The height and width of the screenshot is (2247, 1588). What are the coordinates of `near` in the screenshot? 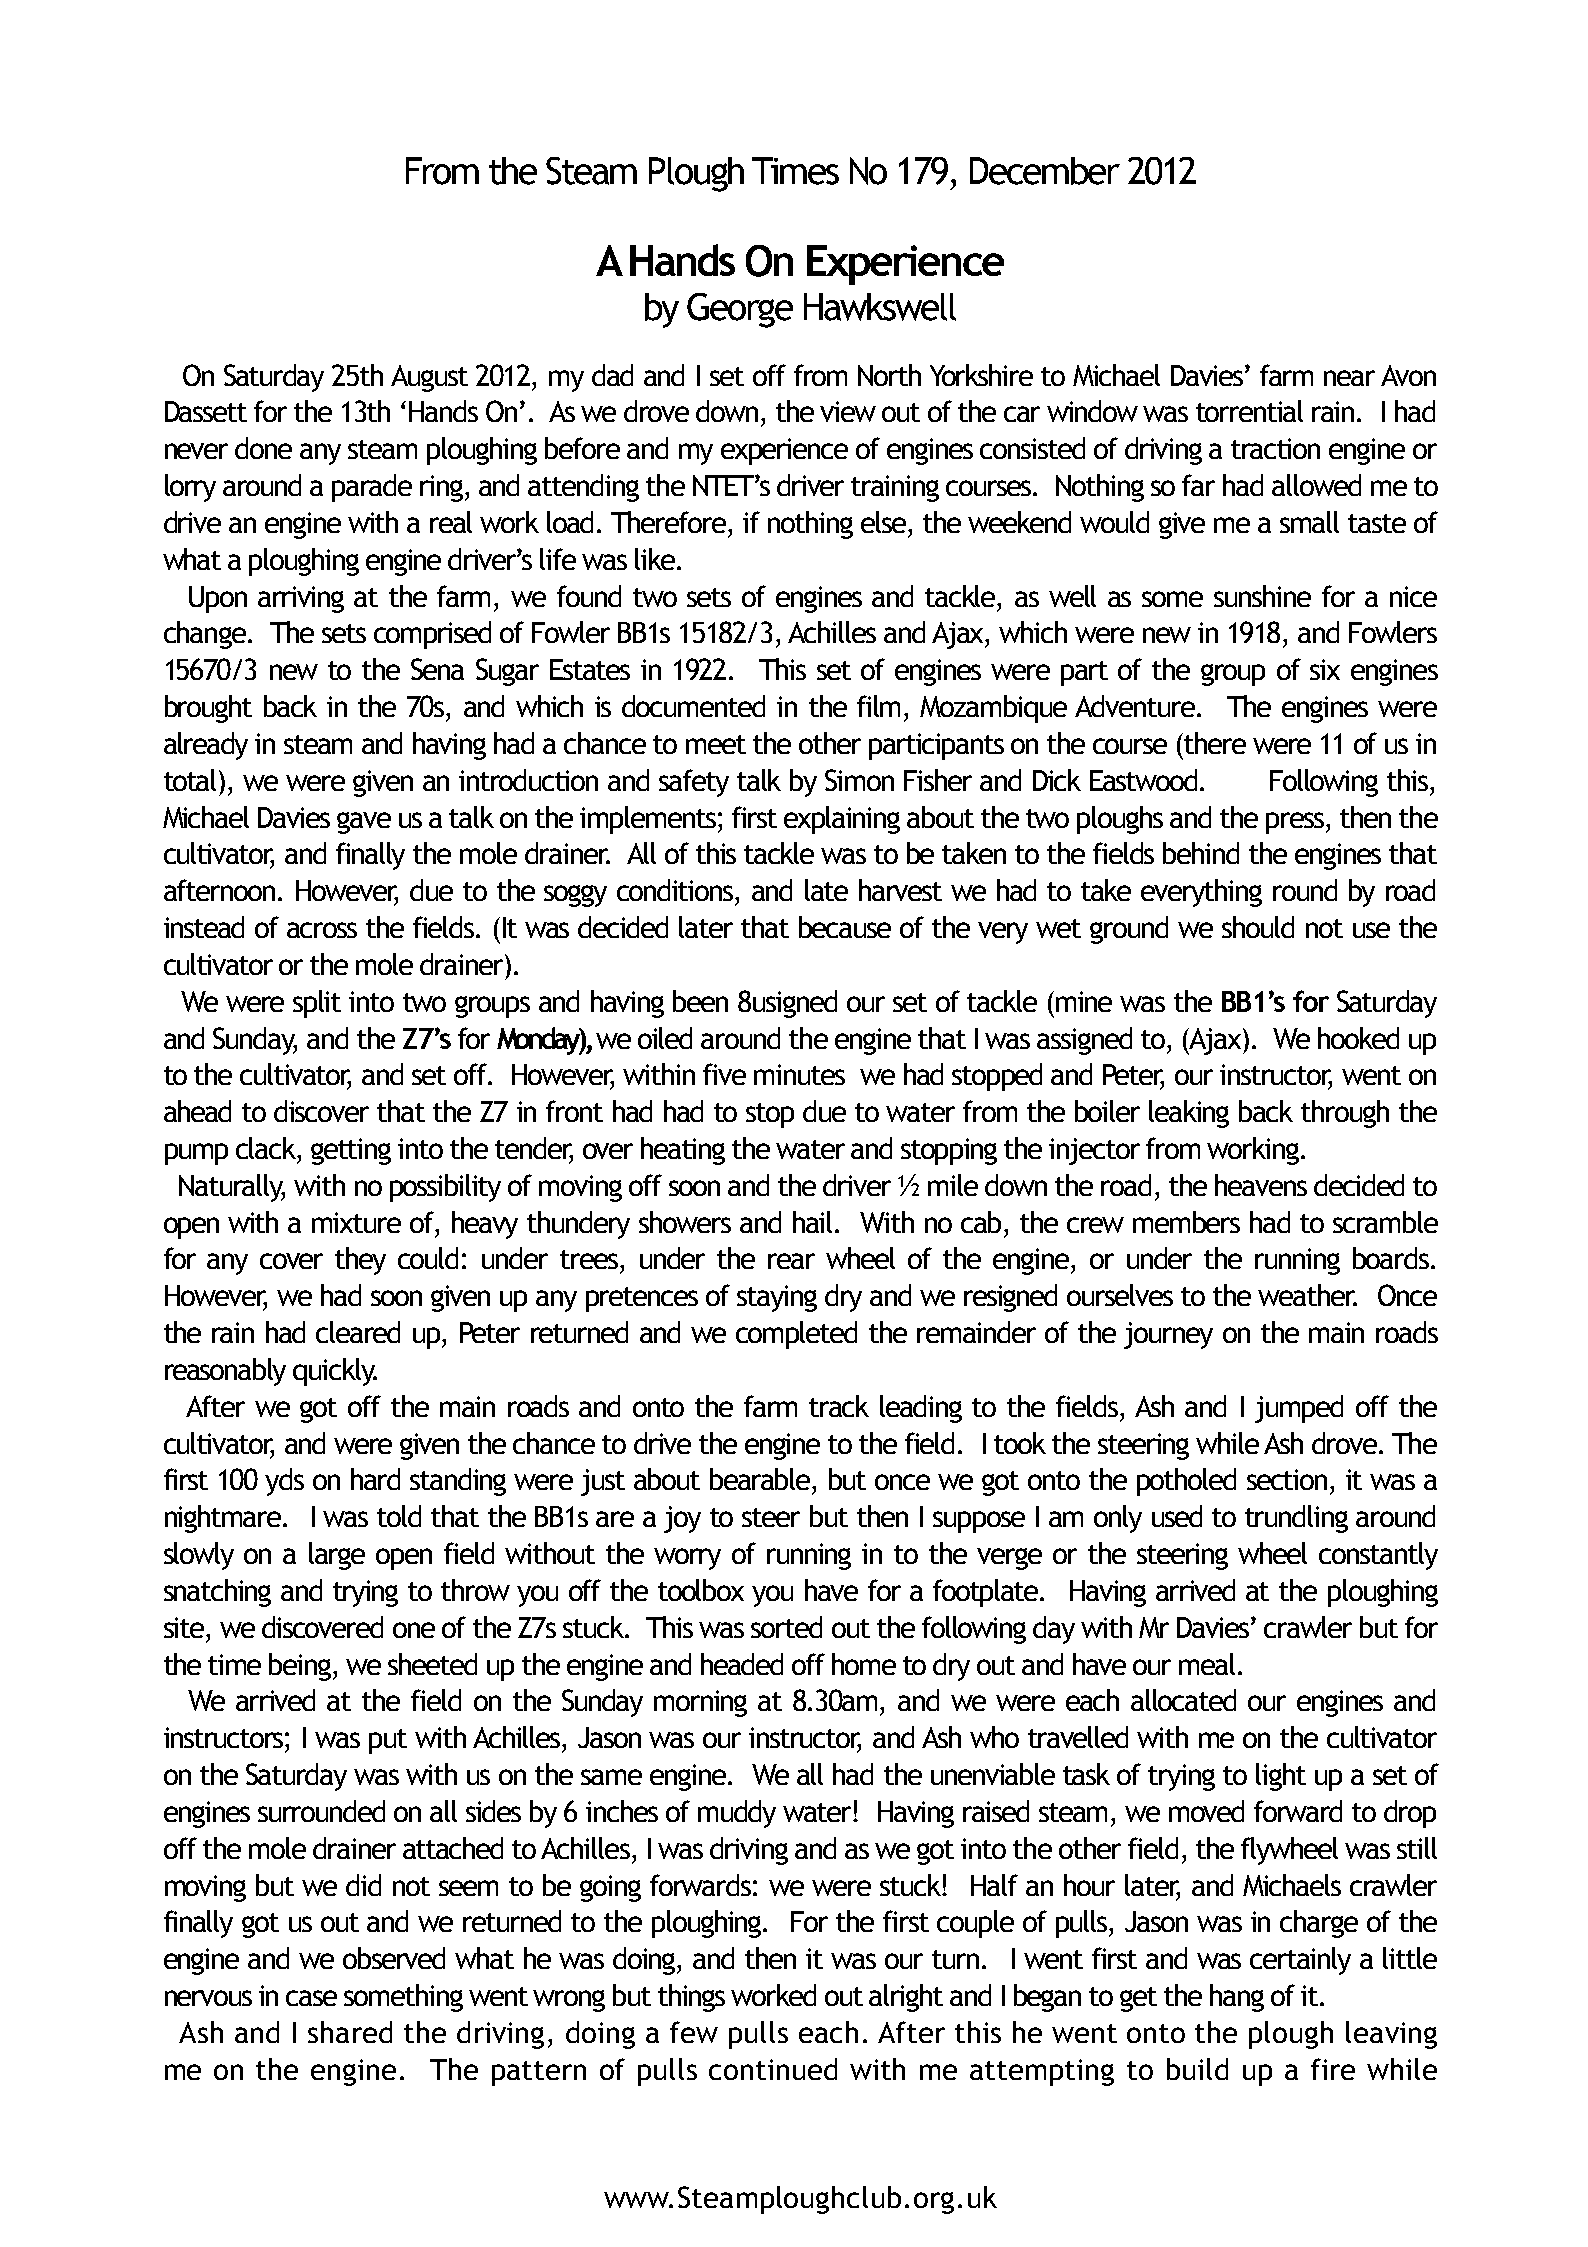 It's located at (1349, 378).
